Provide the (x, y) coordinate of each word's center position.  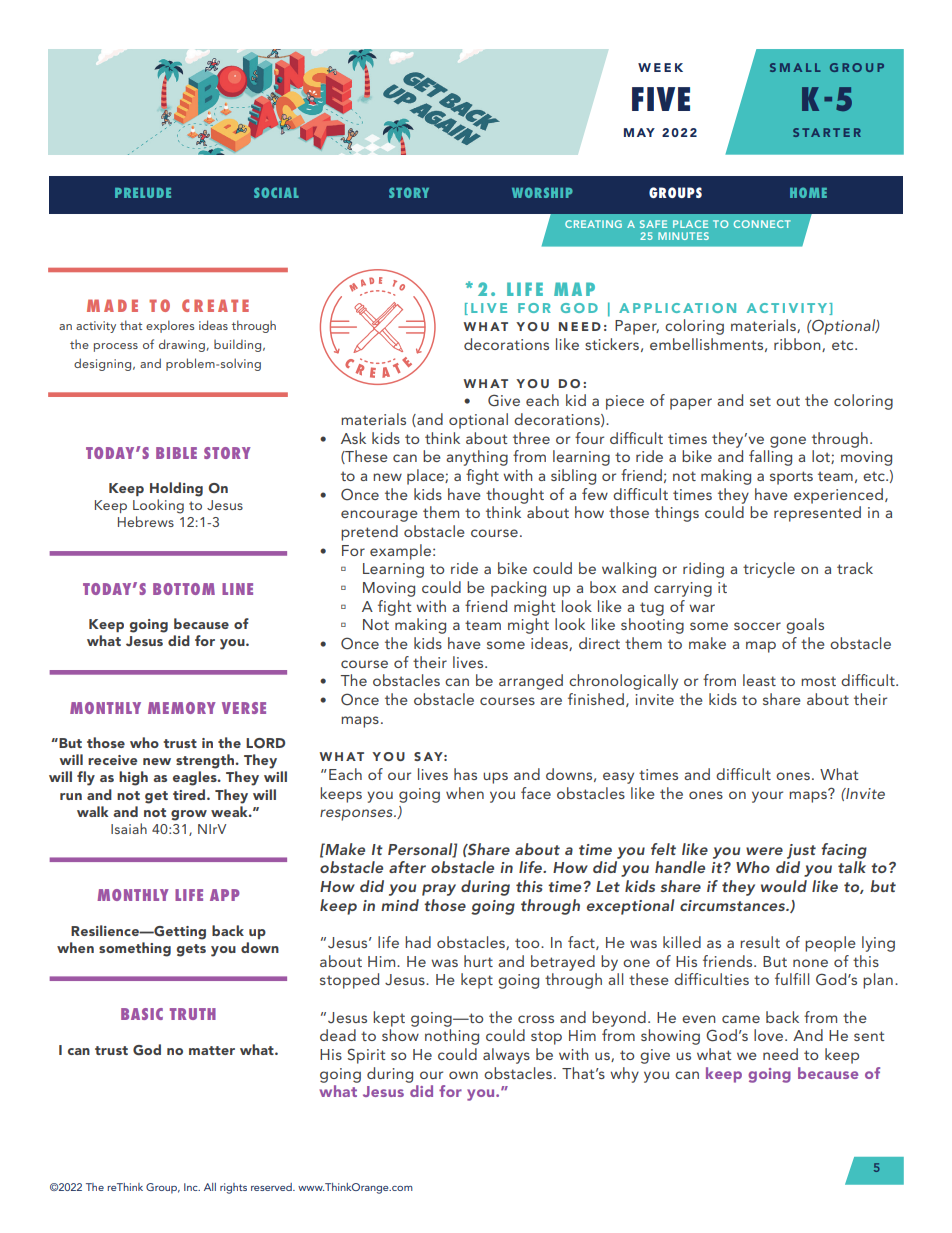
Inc (192, 1187)
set (760, 401)
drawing (182, 345)
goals (805, 626)
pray (439, 890)
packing (518, 589)
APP (225, 895)
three (531, 438)
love (770, 1035)
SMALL (795, 67)
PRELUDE (143, 193)
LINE (237, 589)
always (506, 1056)
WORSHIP (542, 192)
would (784, 886)
